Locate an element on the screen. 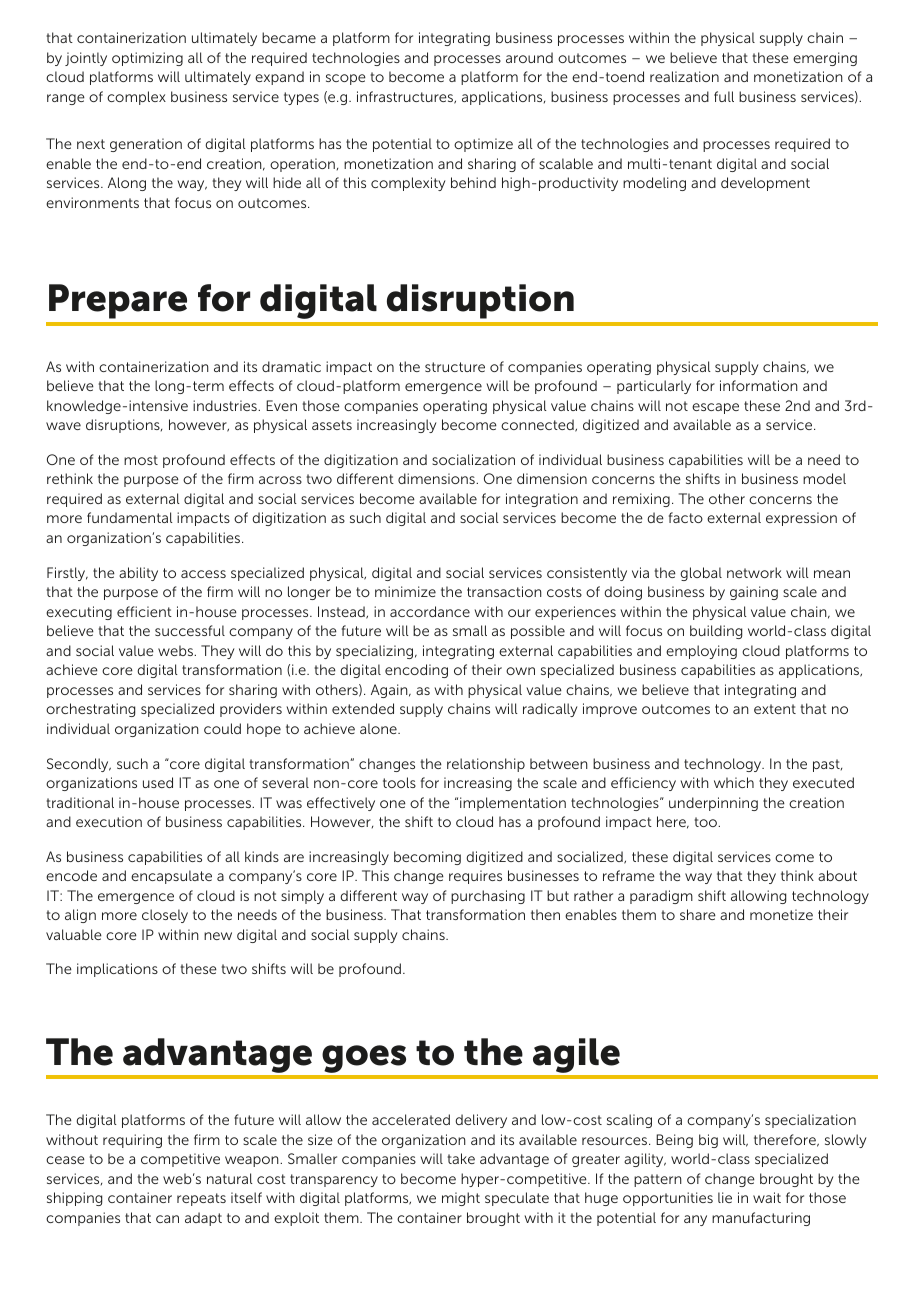 This screenshot has width=924, height=1308. repeats is located at coordinates (201, 1199).
